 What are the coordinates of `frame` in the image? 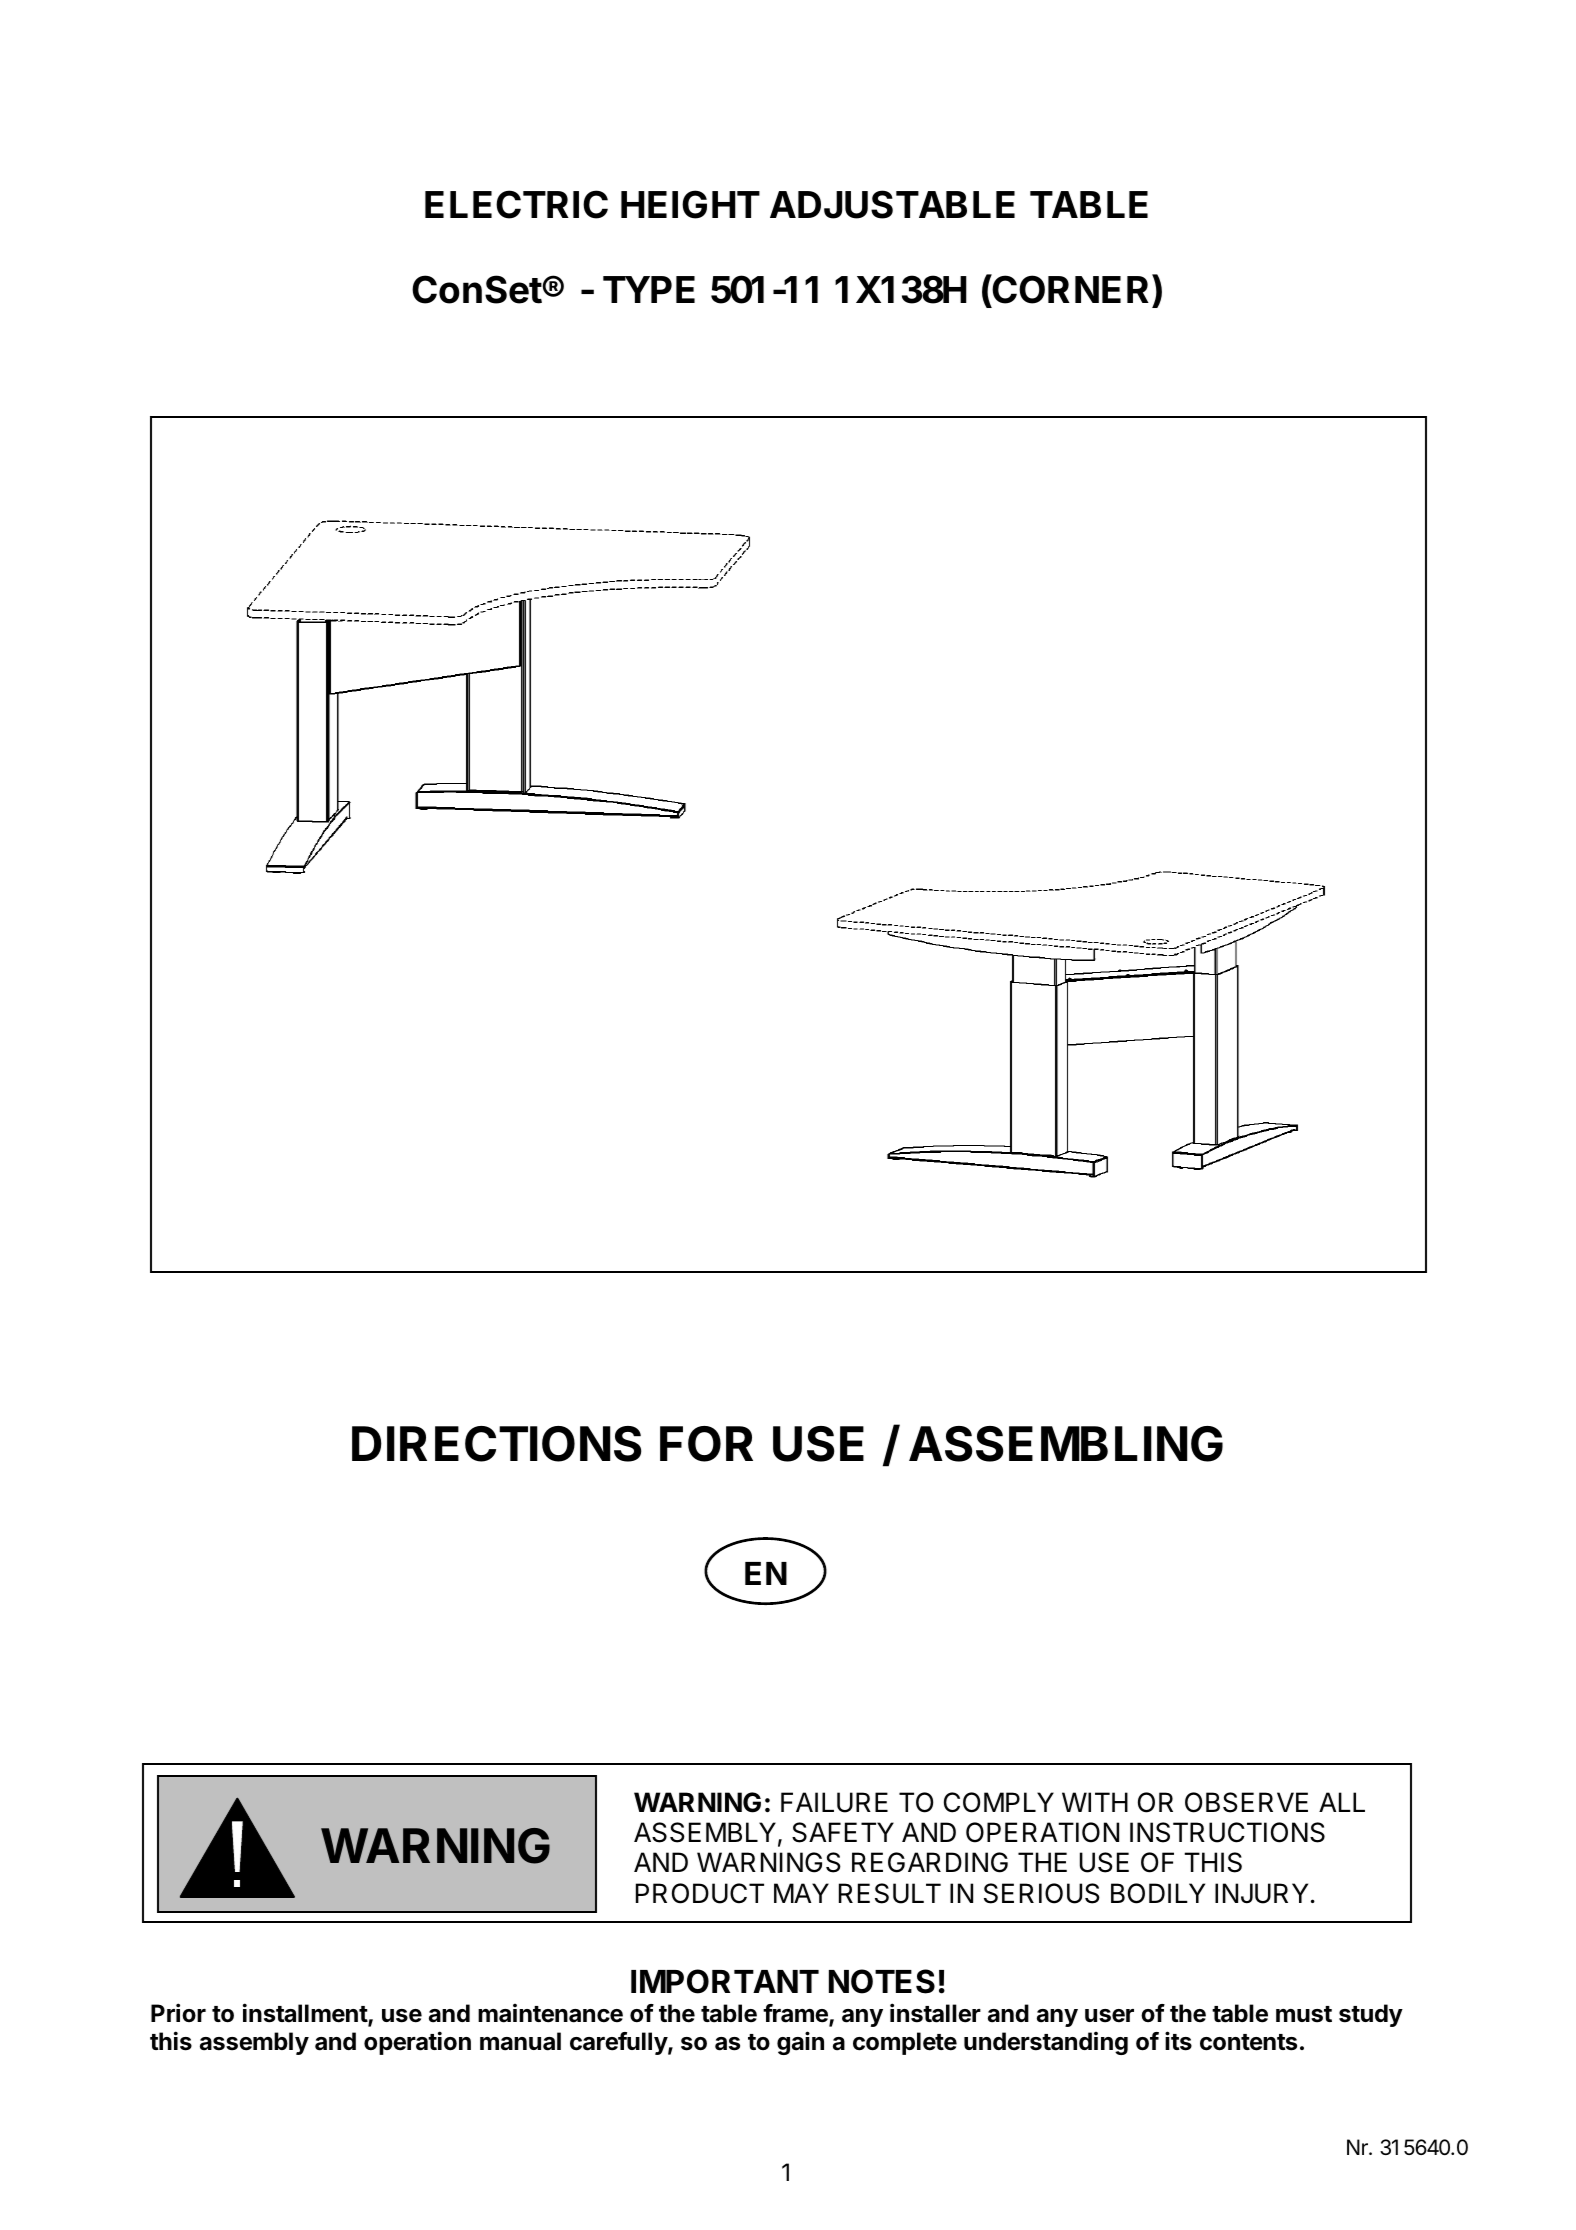 It's located at (796, 2015).
